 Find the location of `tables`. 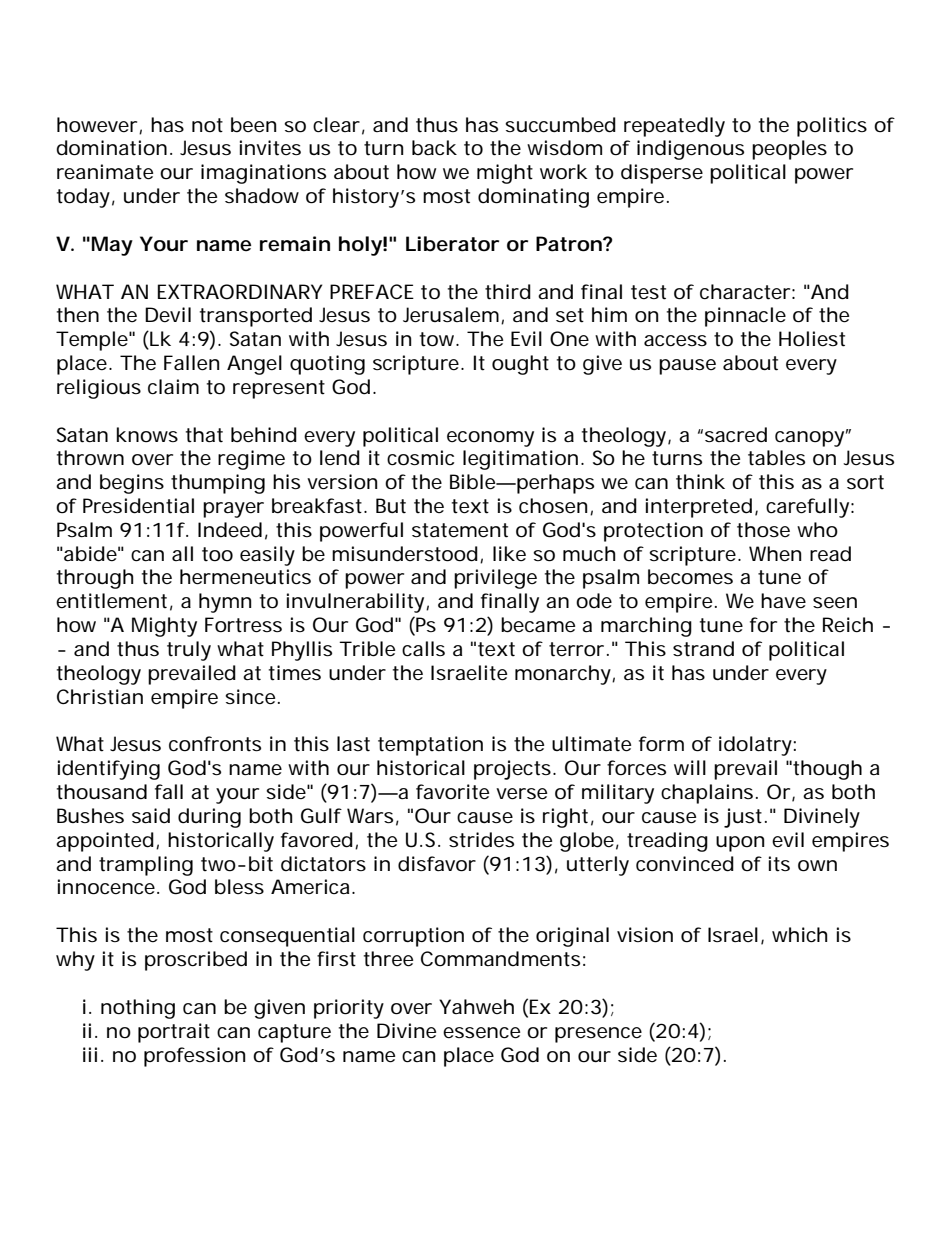

tables is located at coordinates (776, 458).
